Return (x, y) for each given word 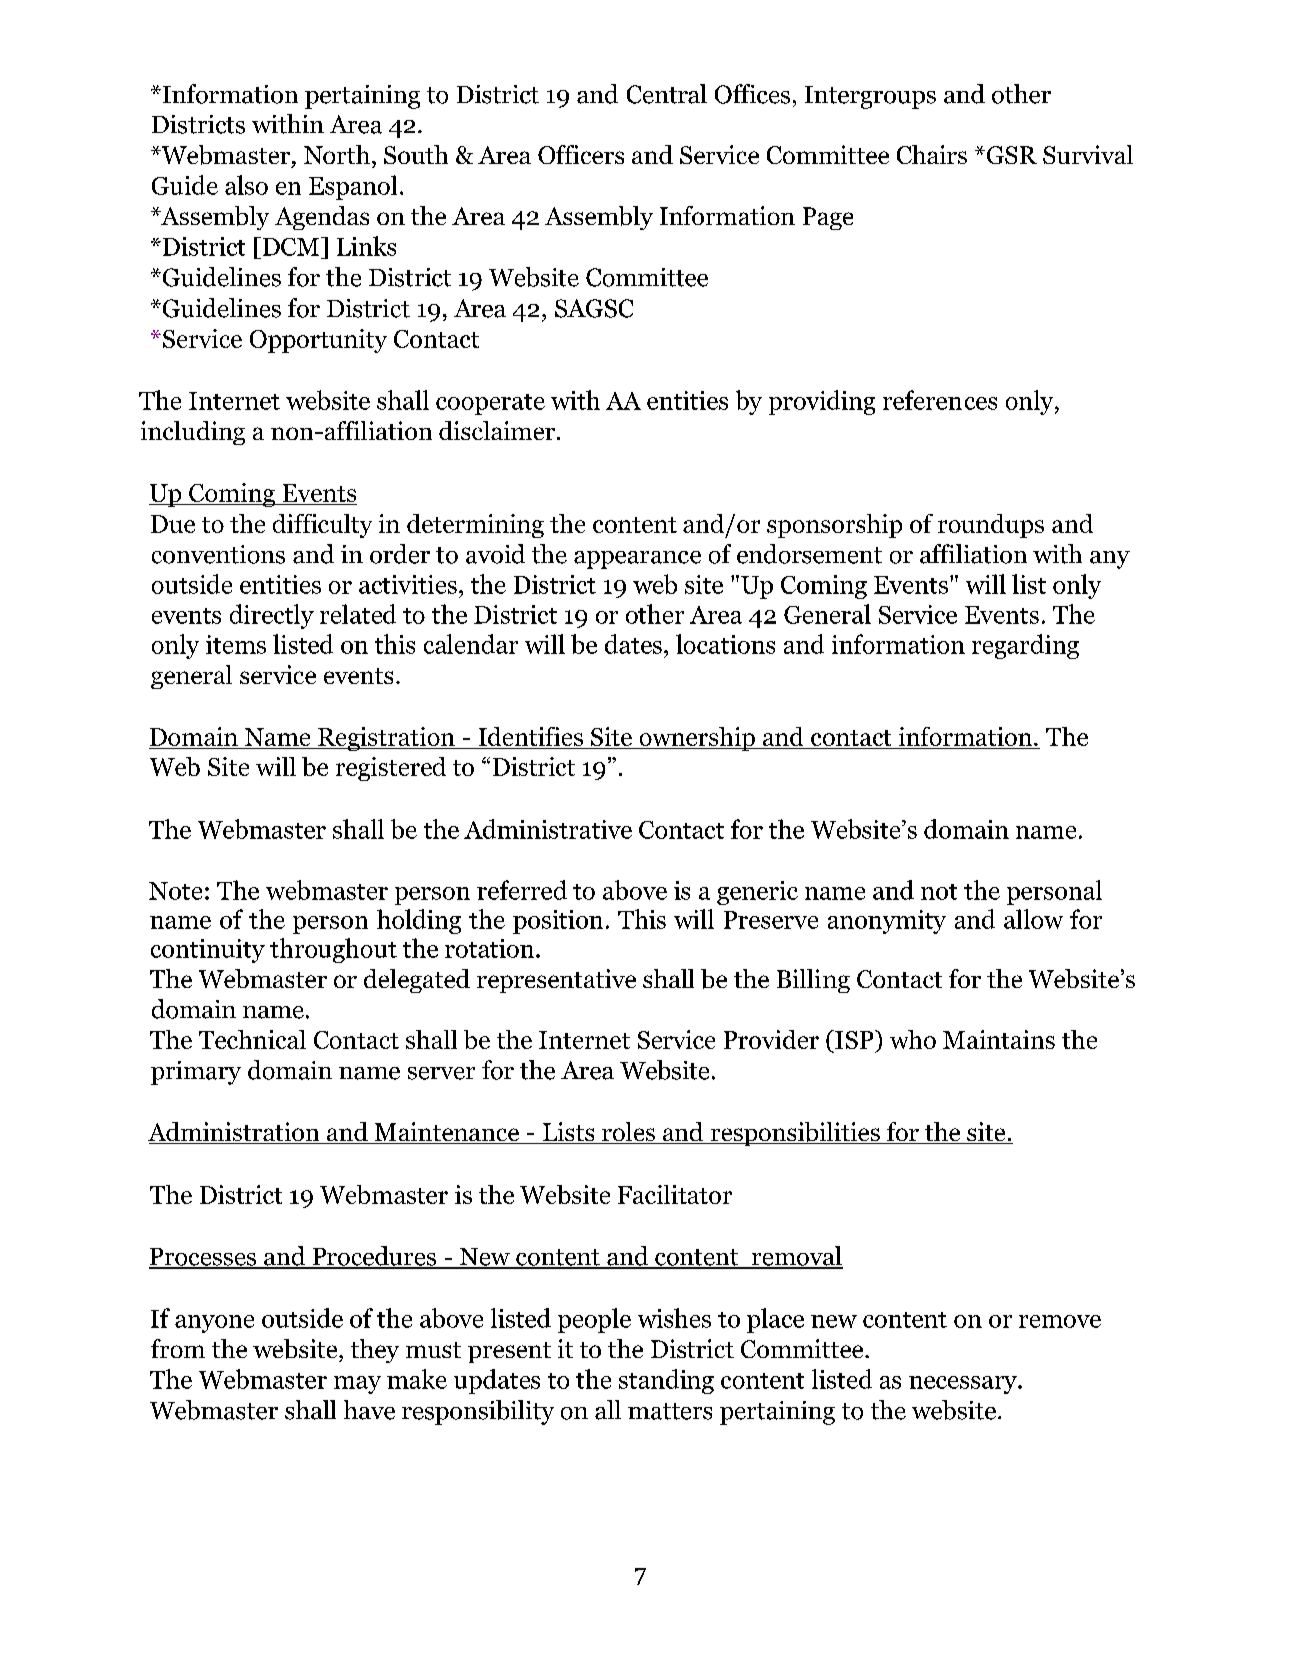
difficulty (322, 526)
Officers (581, 154)
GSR (1010, 155)
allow (1033, 919)
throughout (333, 950)
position (558, 922)
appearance (637, 560)
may (357, 1385)
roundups (991, 526)
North (337, 154)
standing (666, 1381)
